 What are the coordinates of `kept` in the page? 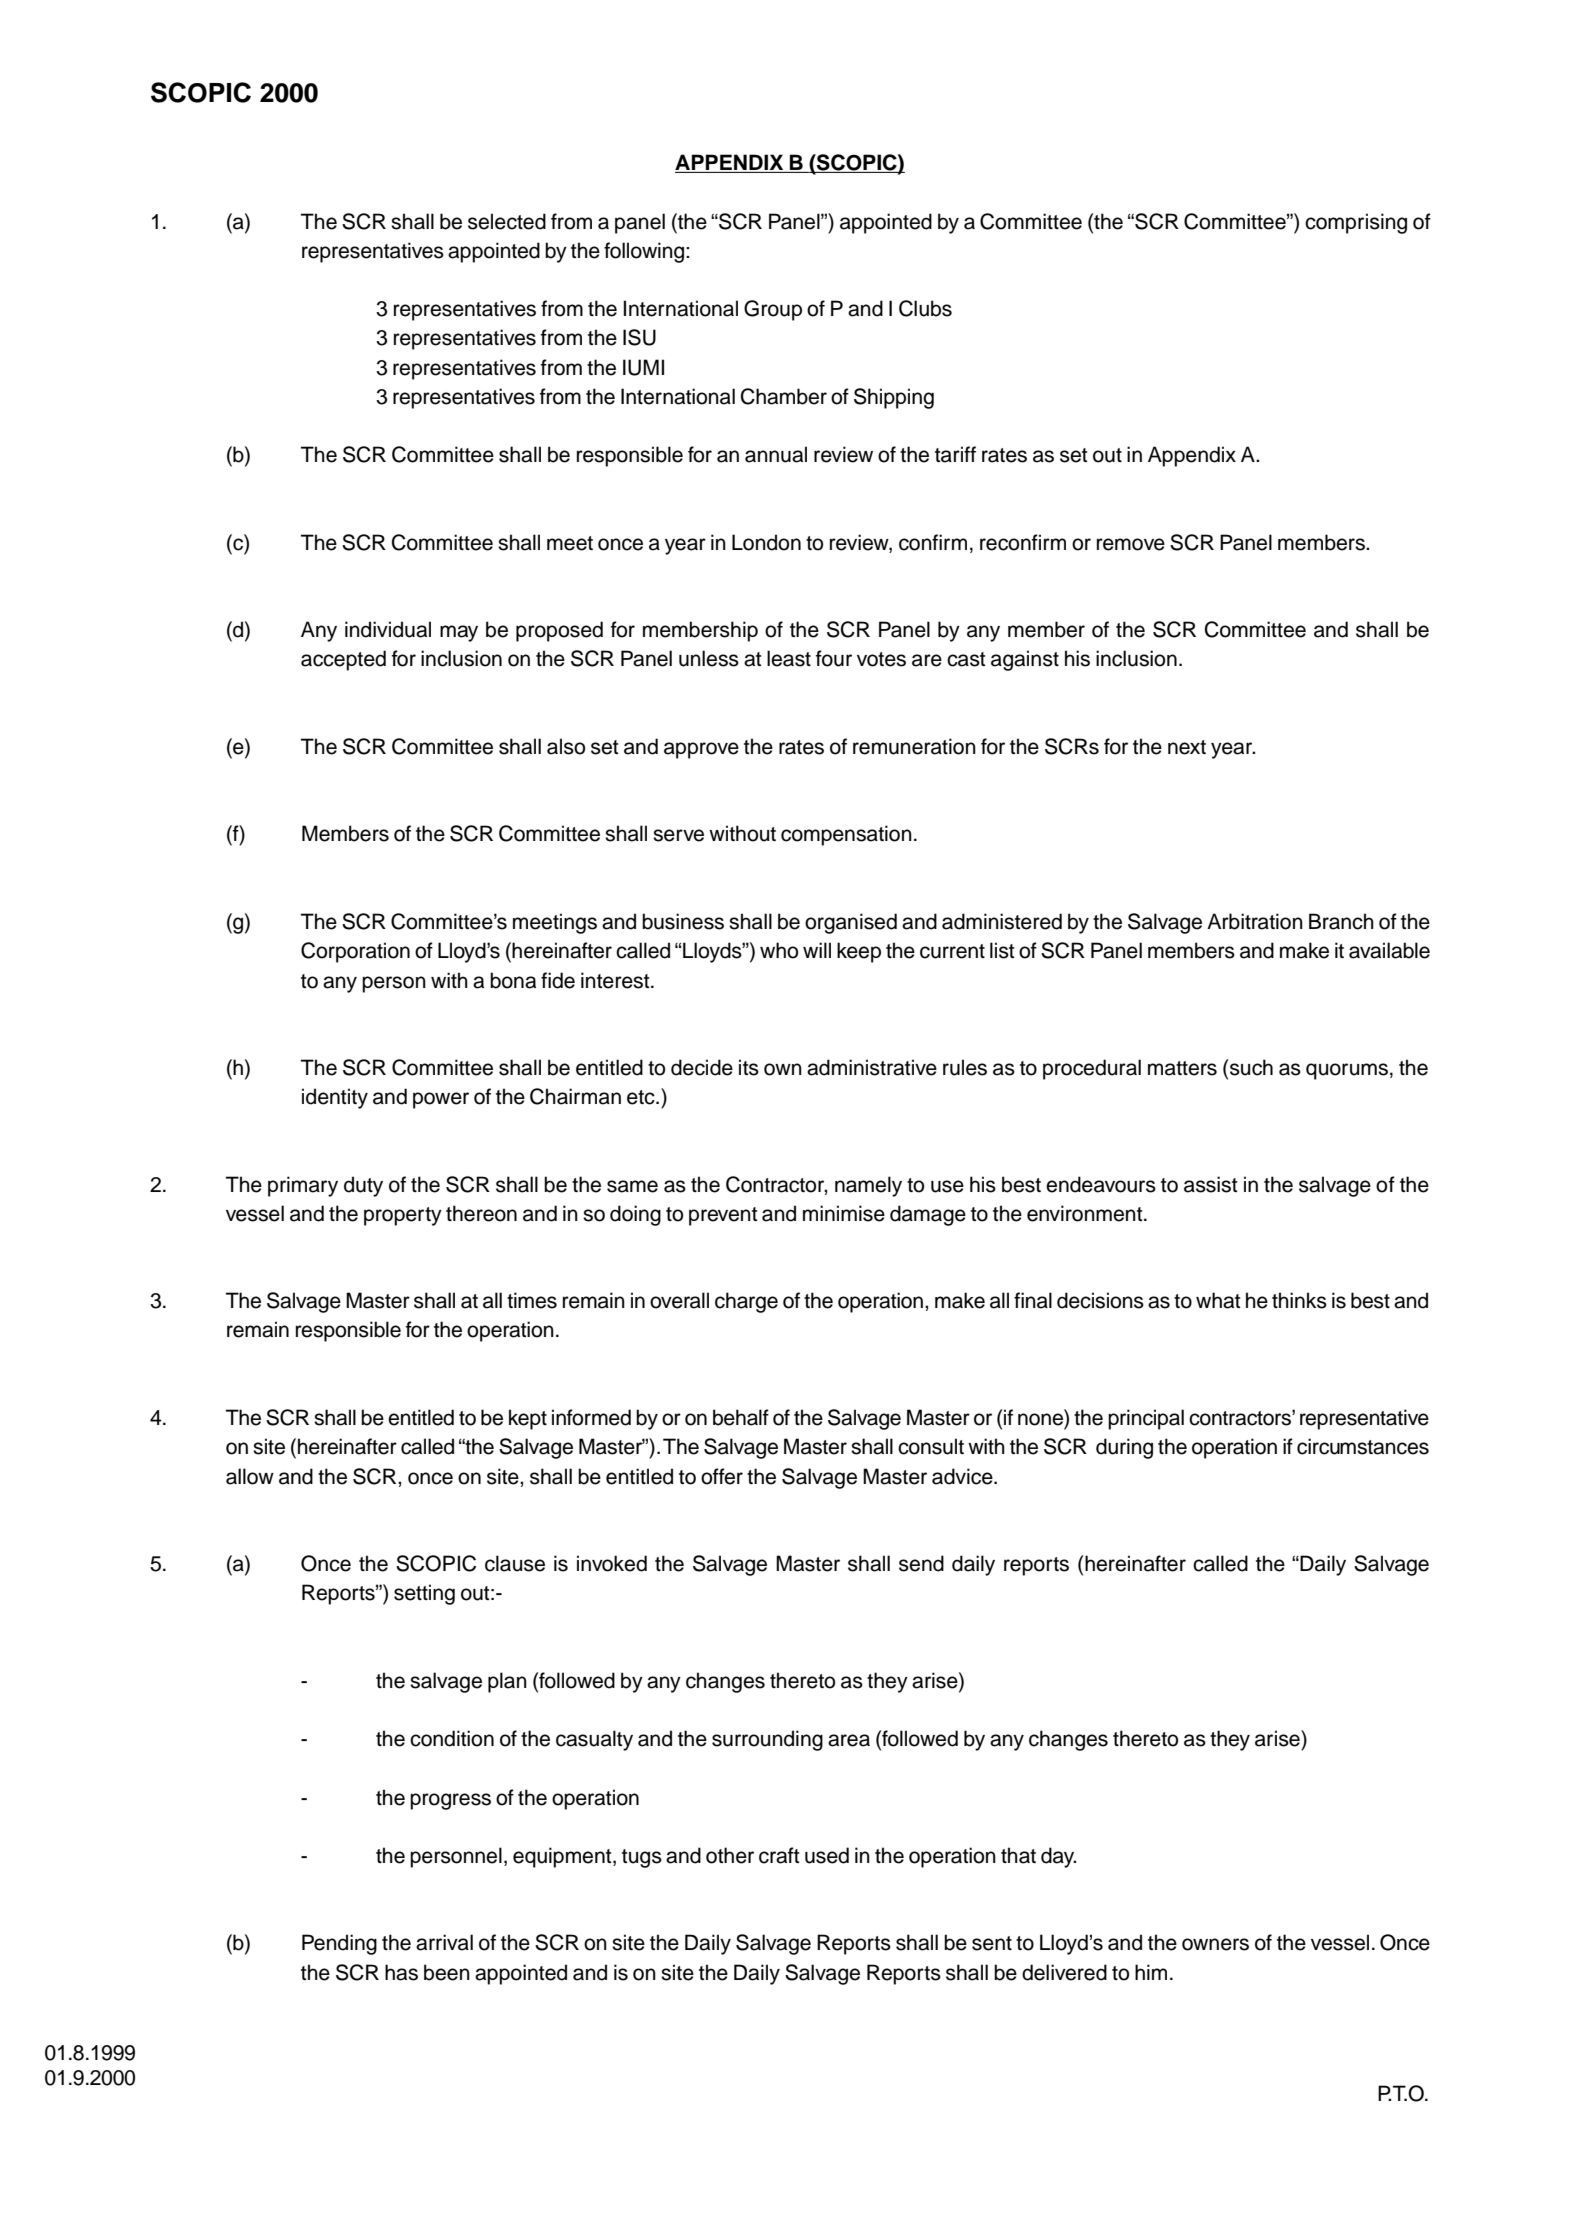 It's located at (528, 1419).
